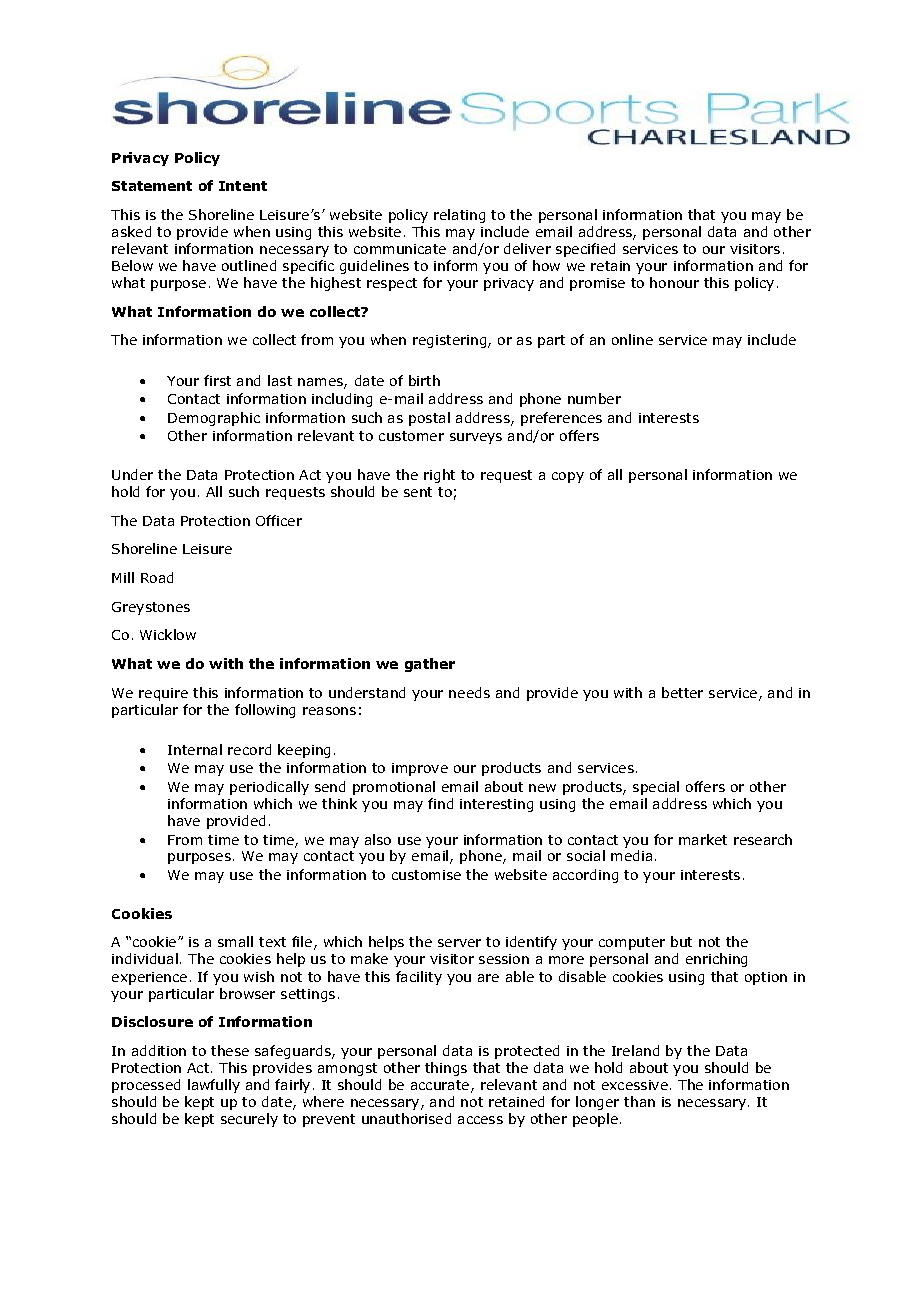 This page has height=1308, width=924. I want to click on Intent, so click(243, 186).
